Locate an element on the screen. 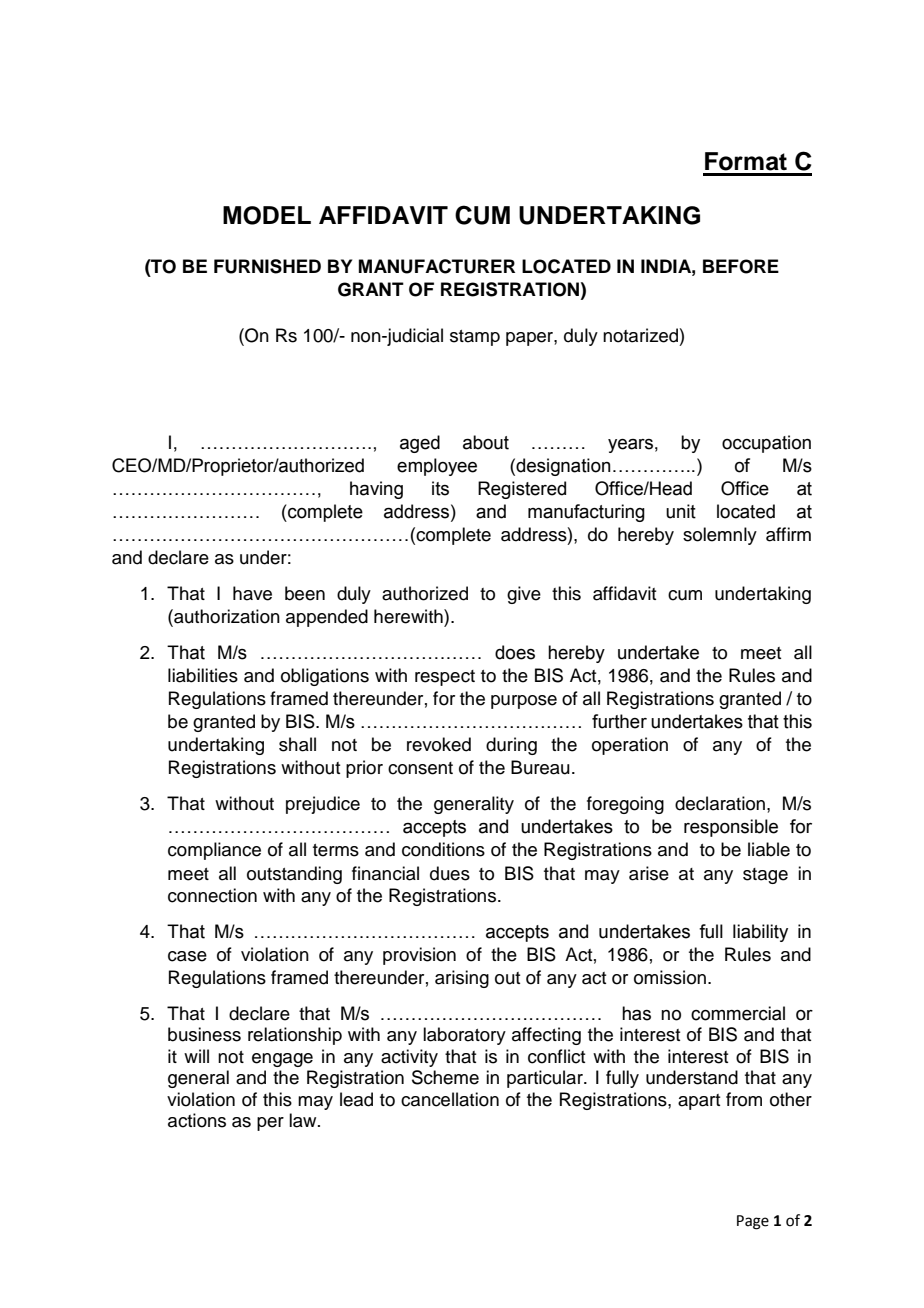  operation is located at coordinates (630, 746).
